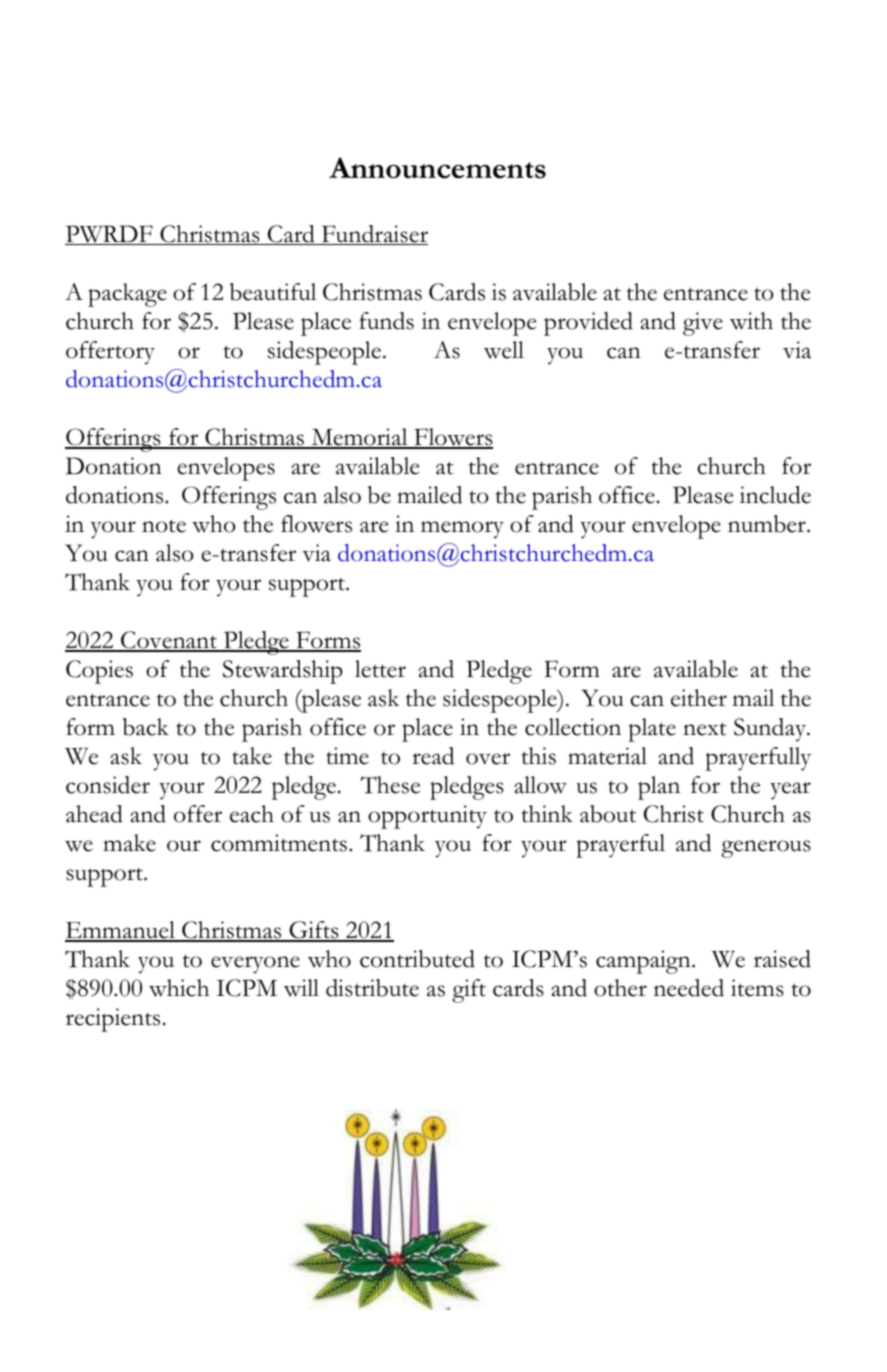 This image has height=1372, width=887. What do you see at coordinates (775, 495) in the image?
I see `include` at bounding box center [775, 495].
